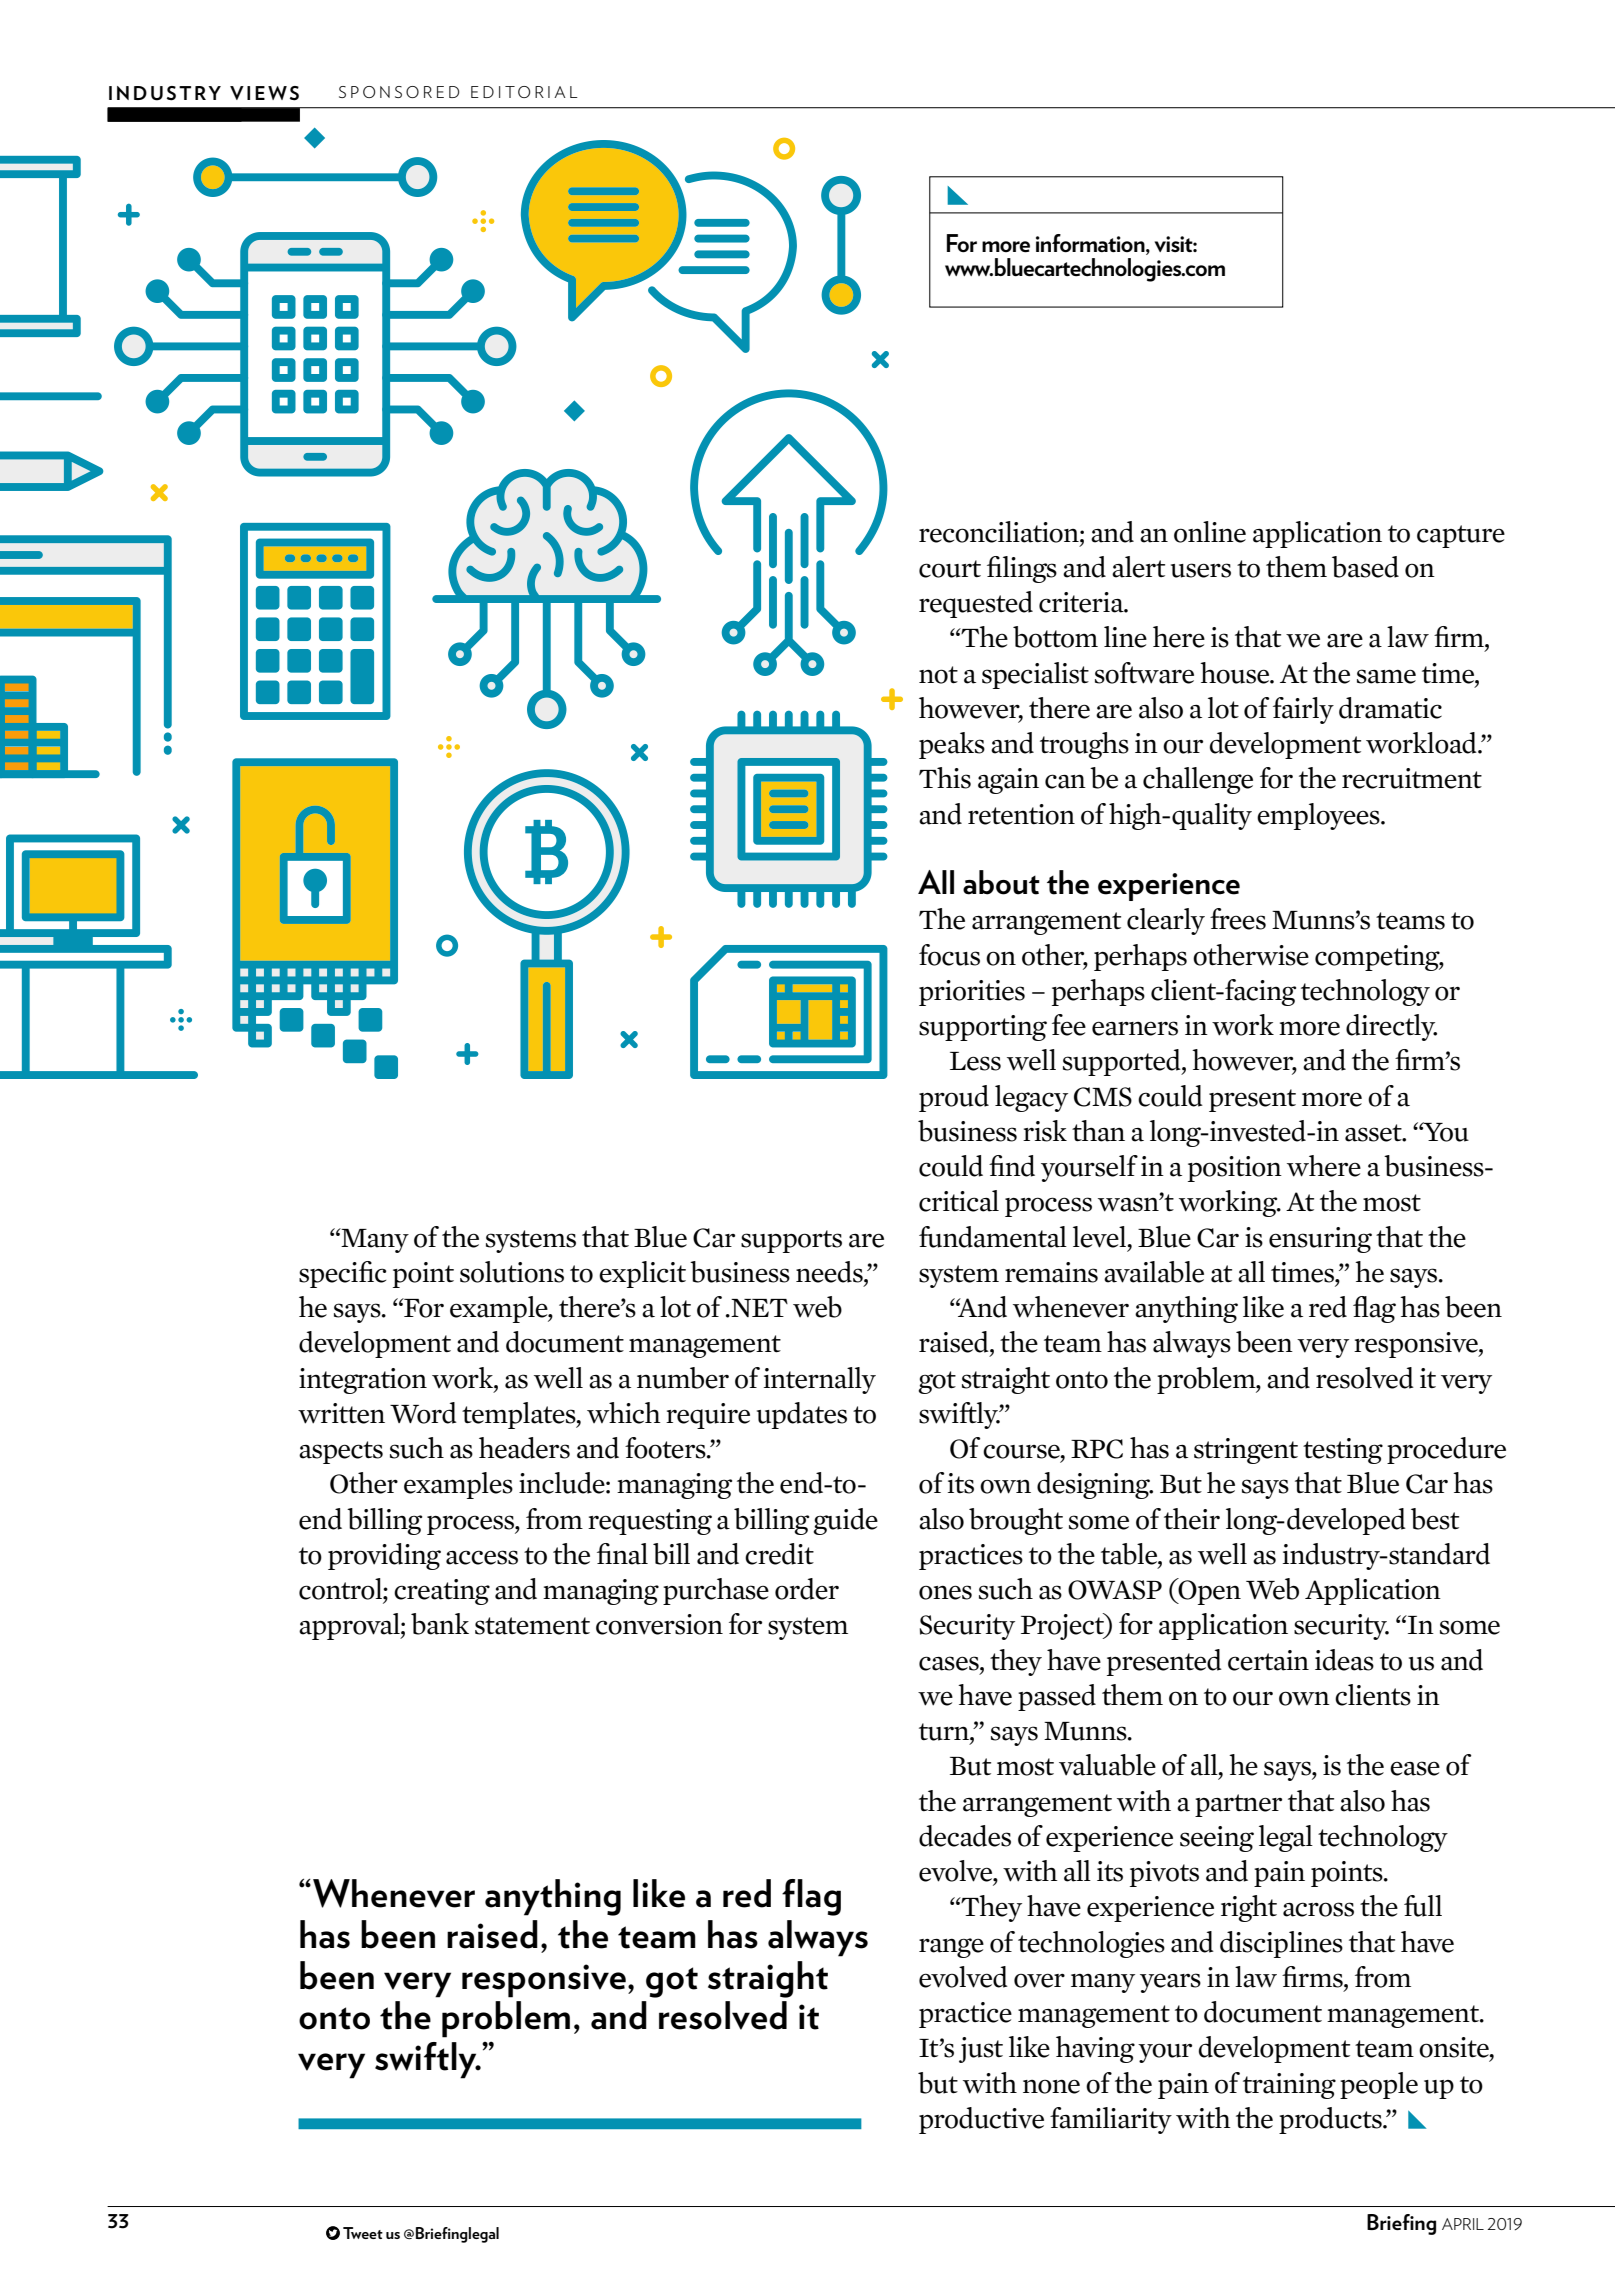  What do you see at coordinates (1461, 536) in the document?
I see `capture` at bounding box center [1461, 536].
